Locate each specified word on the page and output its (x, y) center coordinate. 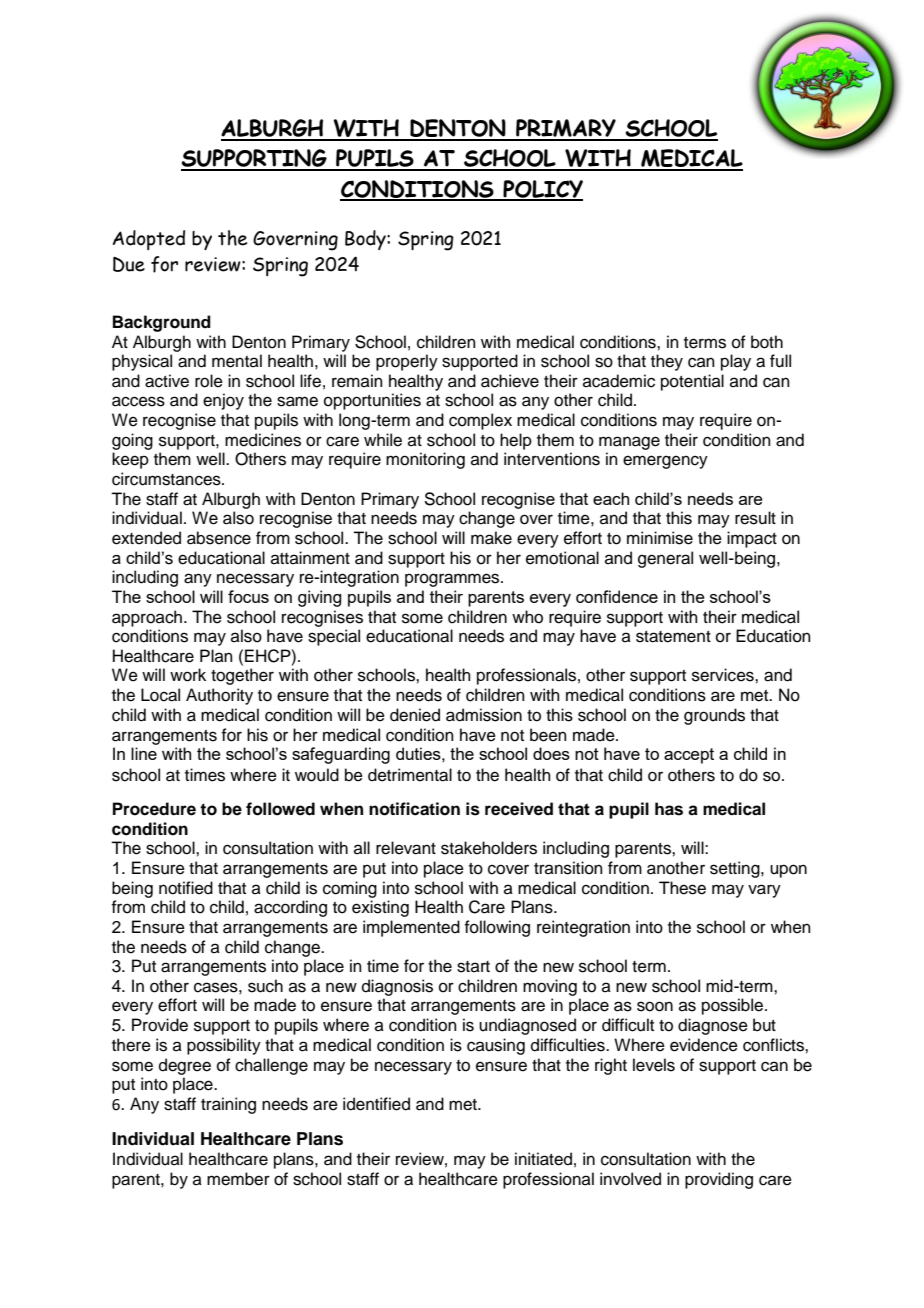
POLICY (542, 190)
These (682, 888)
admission (484, 715)
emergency (665, 462)
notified (186, 888)
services (724, 675)
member (238, 1179)
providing (719, 1180)
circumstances (167, 479)
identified (376, 1104)
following (497, 928)
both (767, 342)
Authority (219, 696)
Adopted (149, 240)
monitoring (425, 460)
